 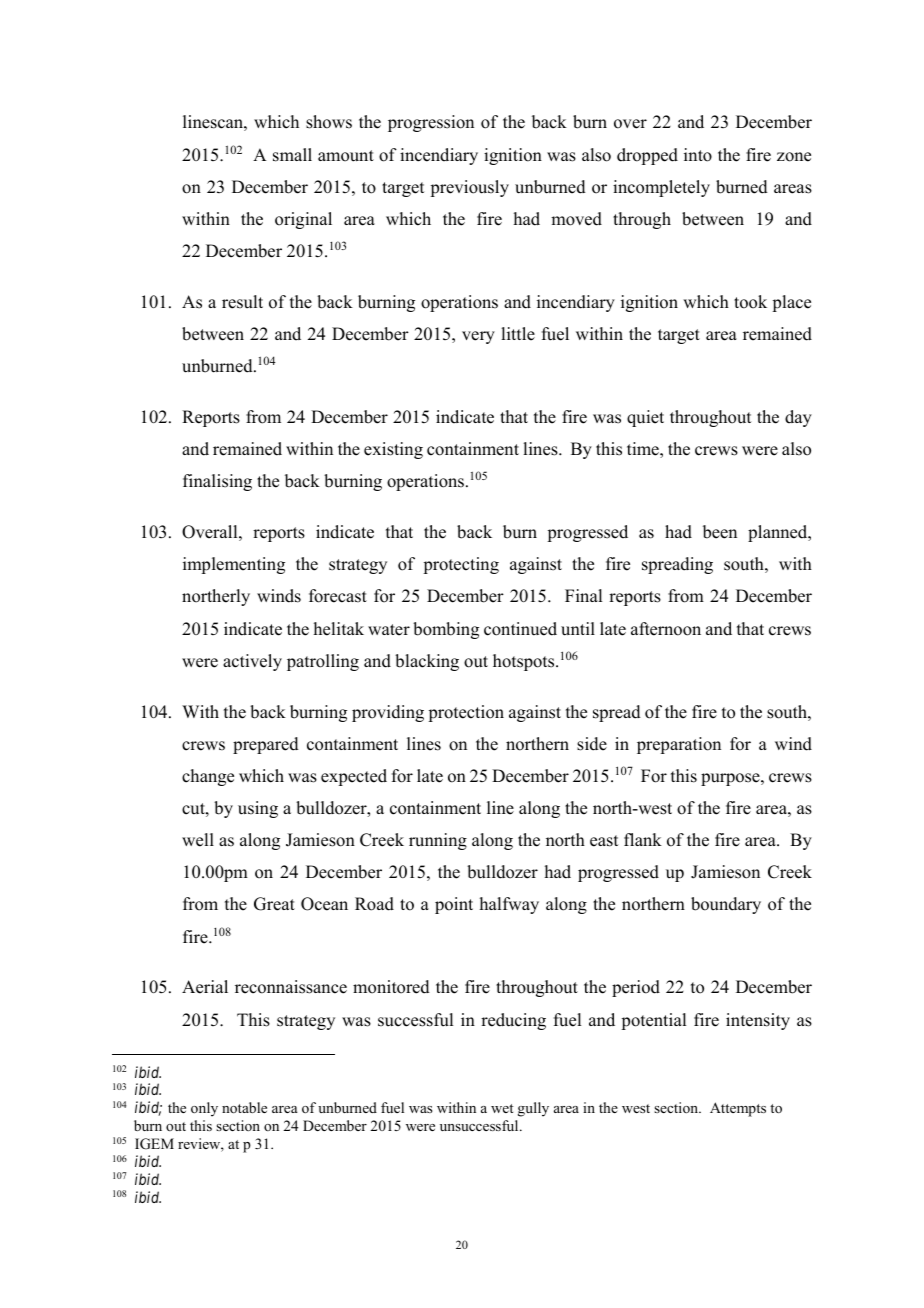 I want to click on afternoon, so click(x=666, y=629).
